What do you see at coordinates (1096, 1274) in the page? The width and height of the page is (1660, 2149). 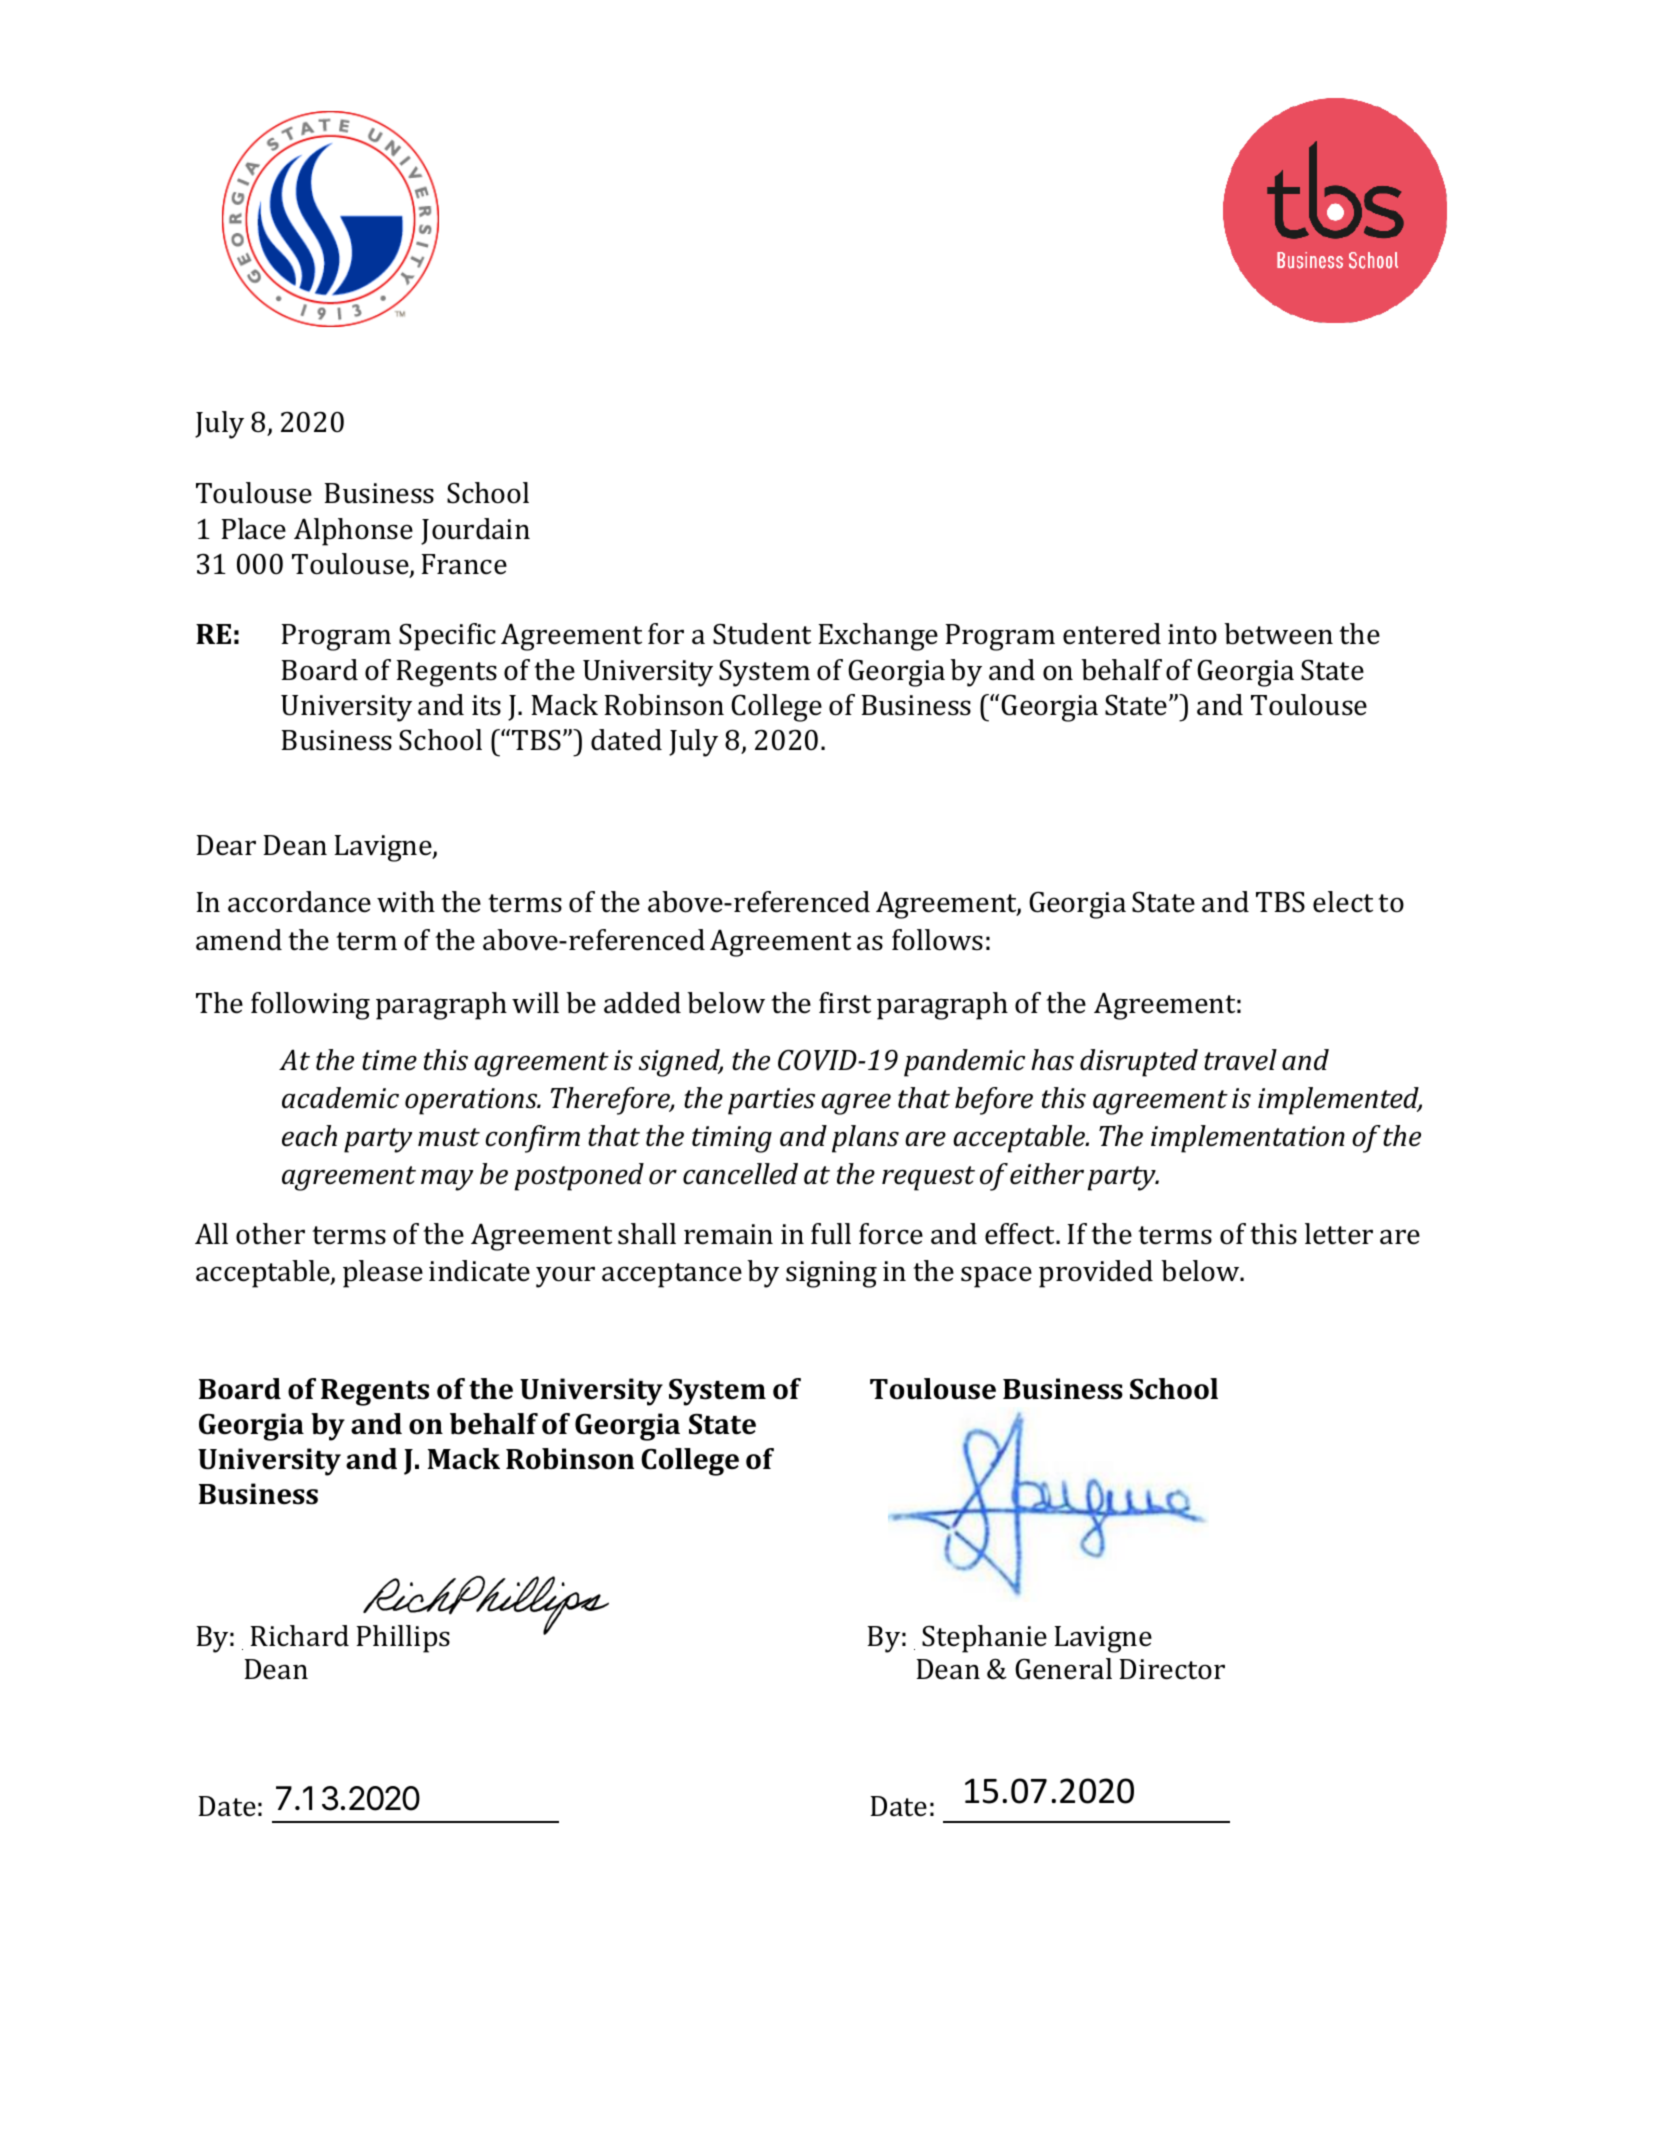 I see `provided` at bounding box center [1096, 1274].
